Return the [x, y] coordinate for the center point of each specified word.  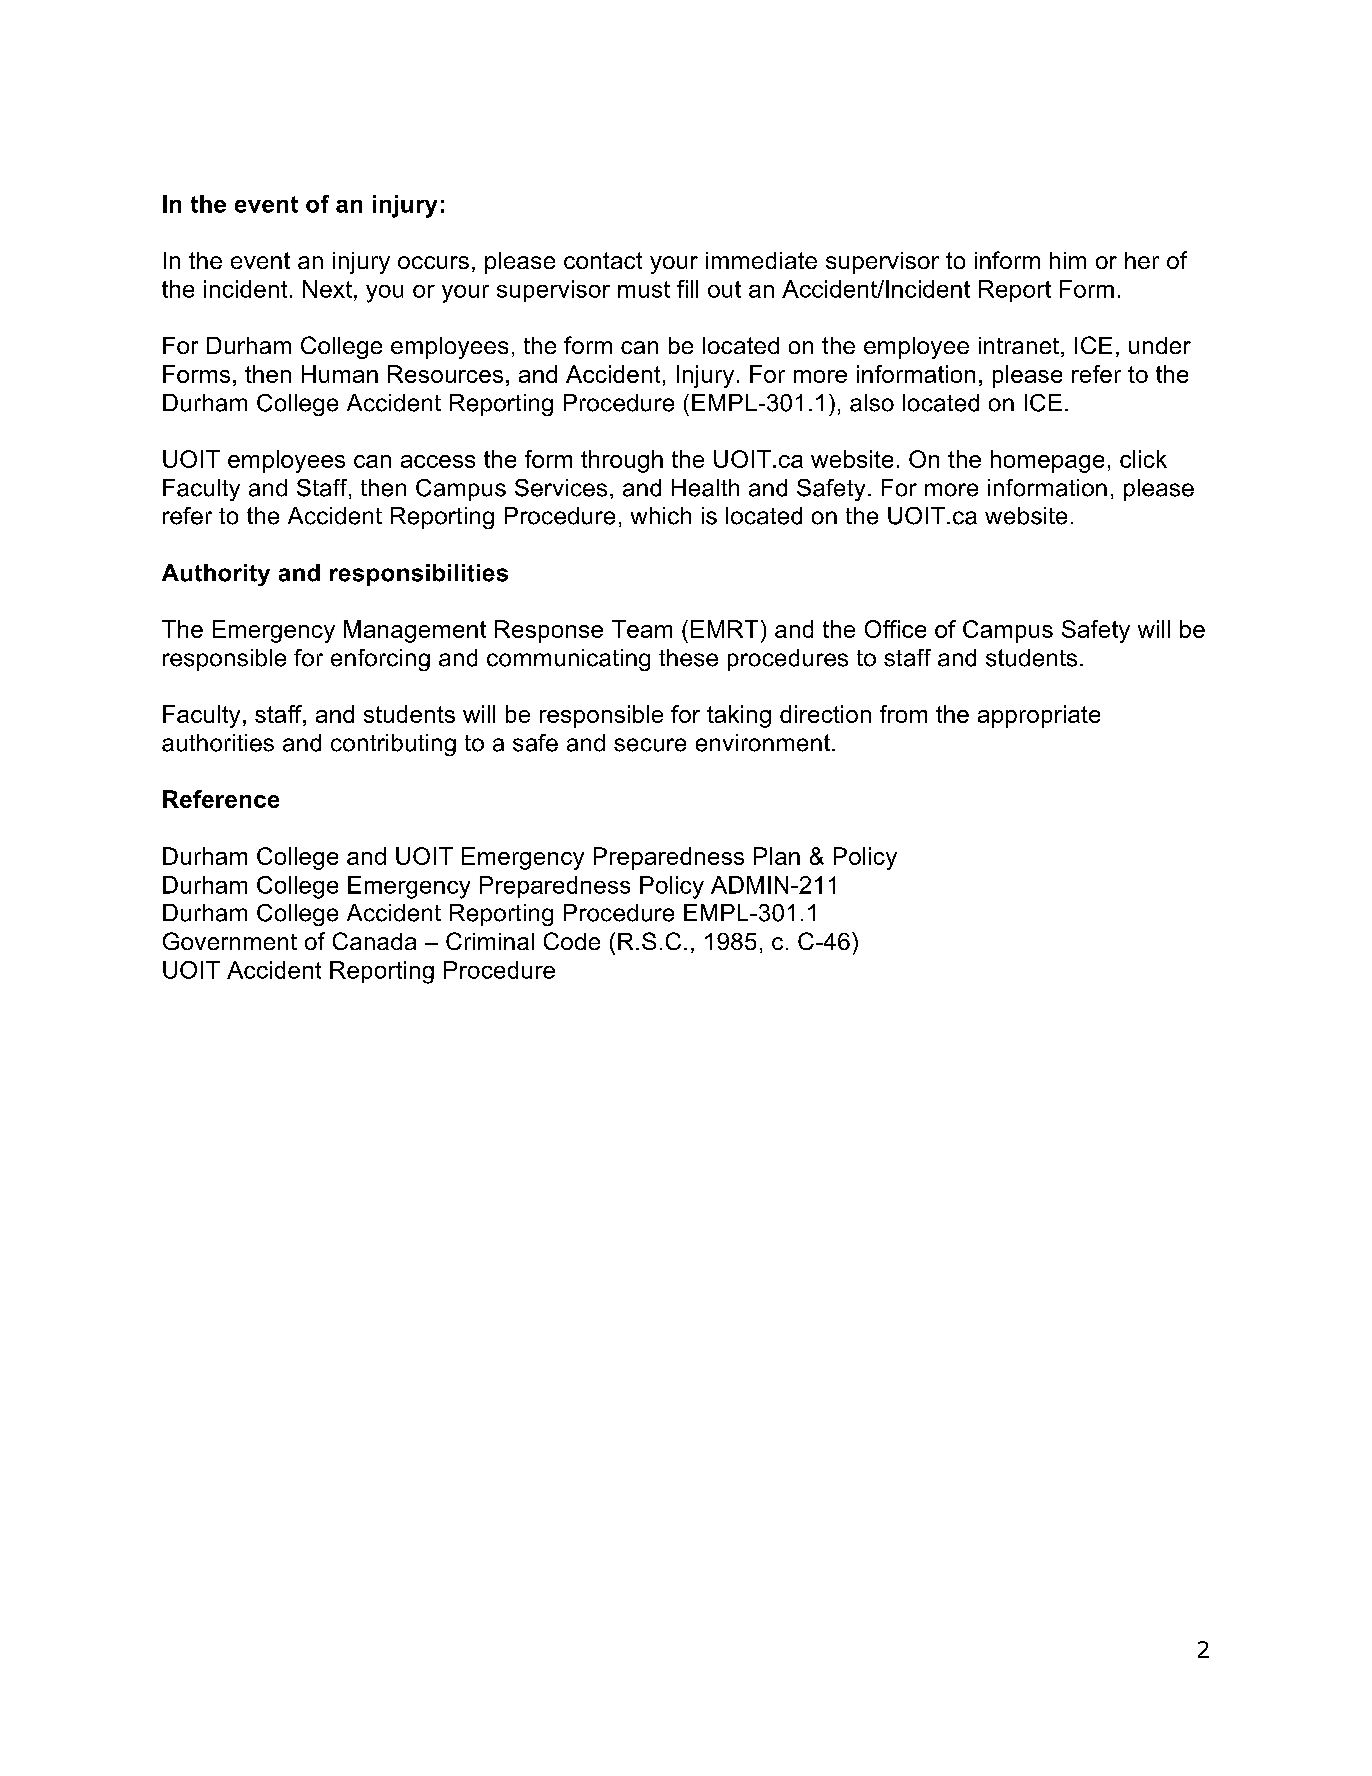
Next [327, 289]
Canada [374, 941]
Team [642, 629]
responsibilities [419, 575]
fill [687, 289]
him [1068, 260]
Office [895, 629]
